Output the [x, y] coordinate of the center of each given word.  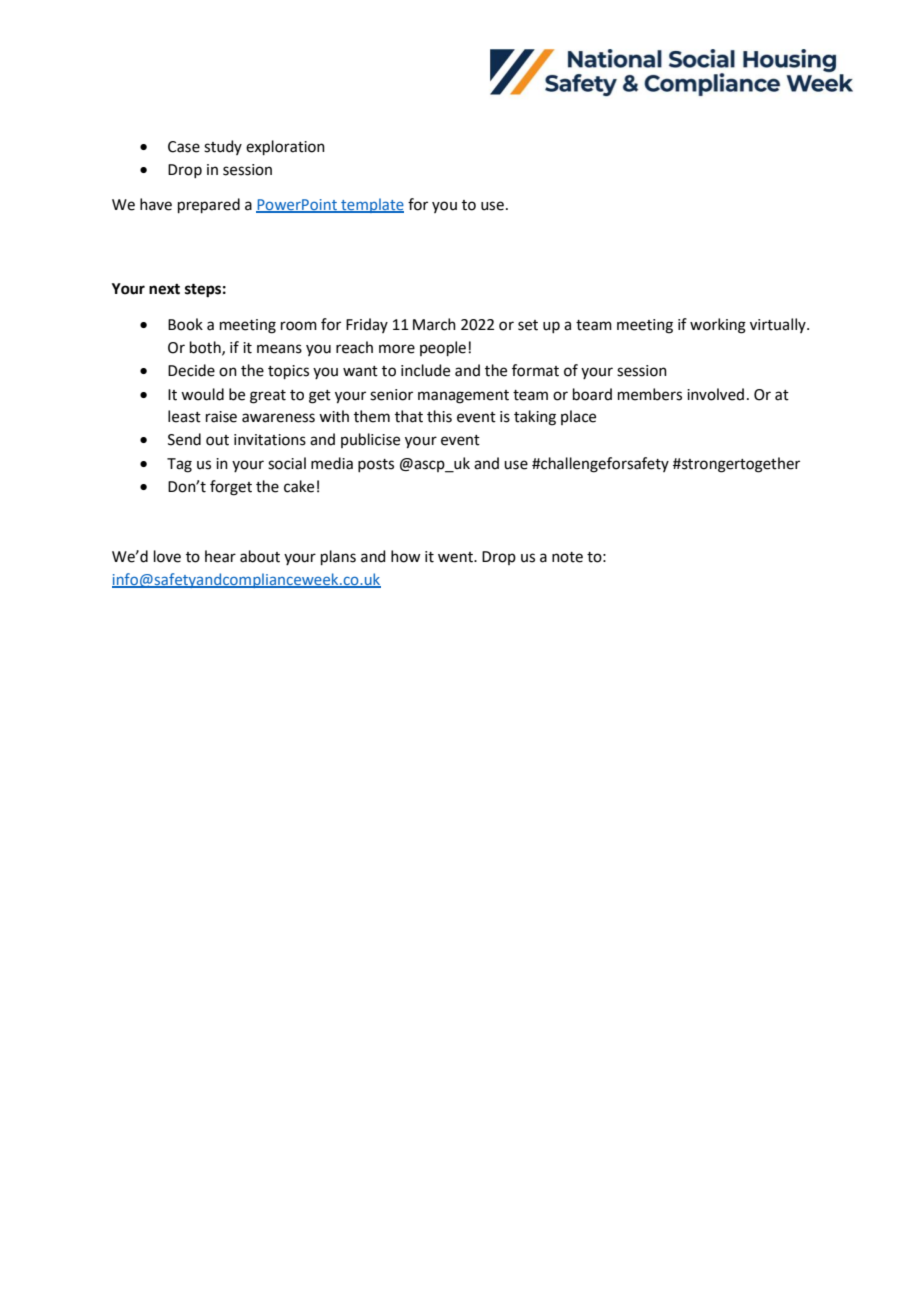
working [718, 326]
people [444, 348]
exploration [285, 147]
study [223, 147]
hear [220, 556]
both [206, 348]
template [371, 205]
